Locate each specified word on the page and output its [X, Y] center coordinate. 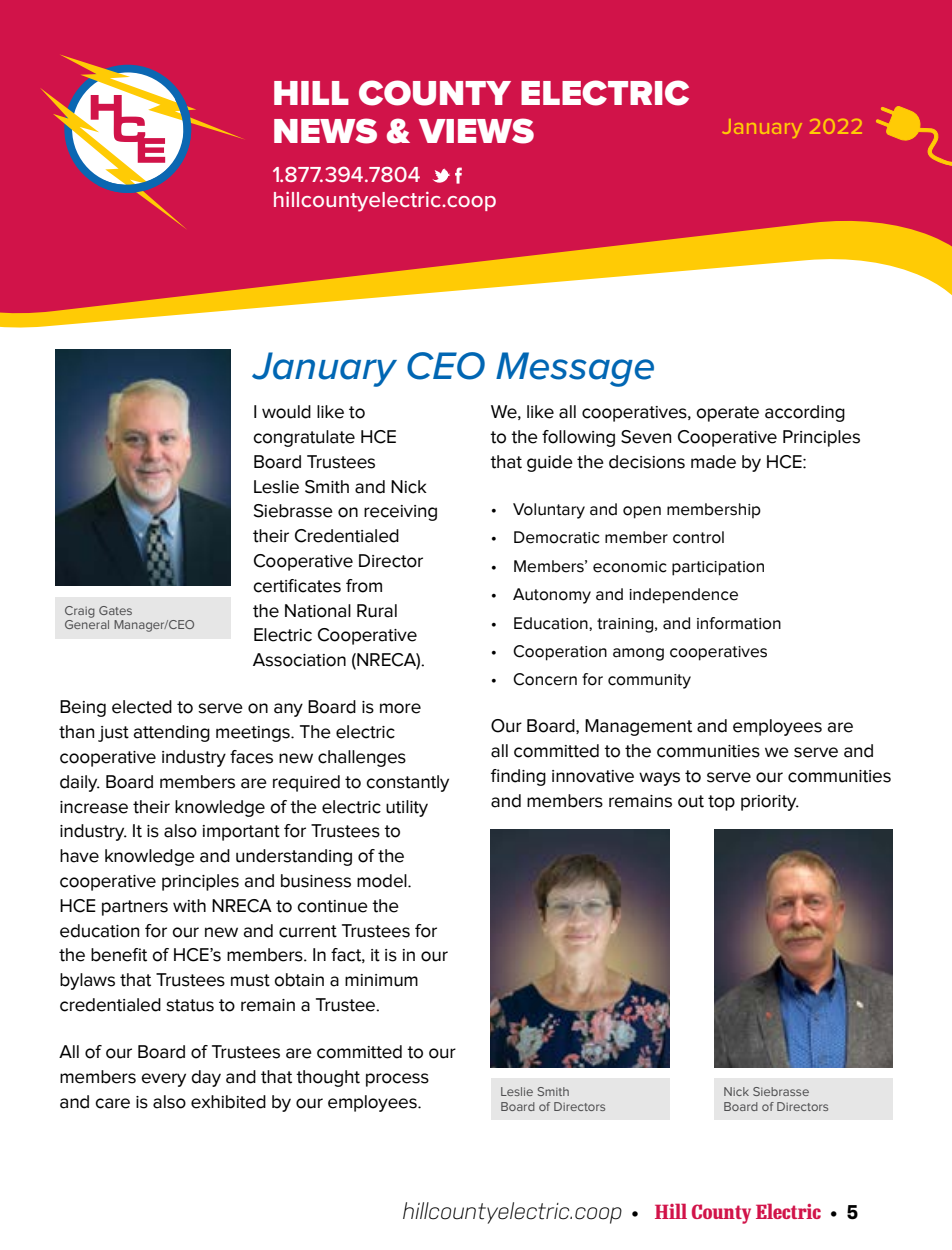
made [713, 462]
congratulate [304, 438]
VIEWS [476, 131]
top [721, 803]
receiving [400, 513]
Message [575, 369]
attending [172, 733]
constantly [407, 783]
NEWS [325, 131]
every [163, 1080]
